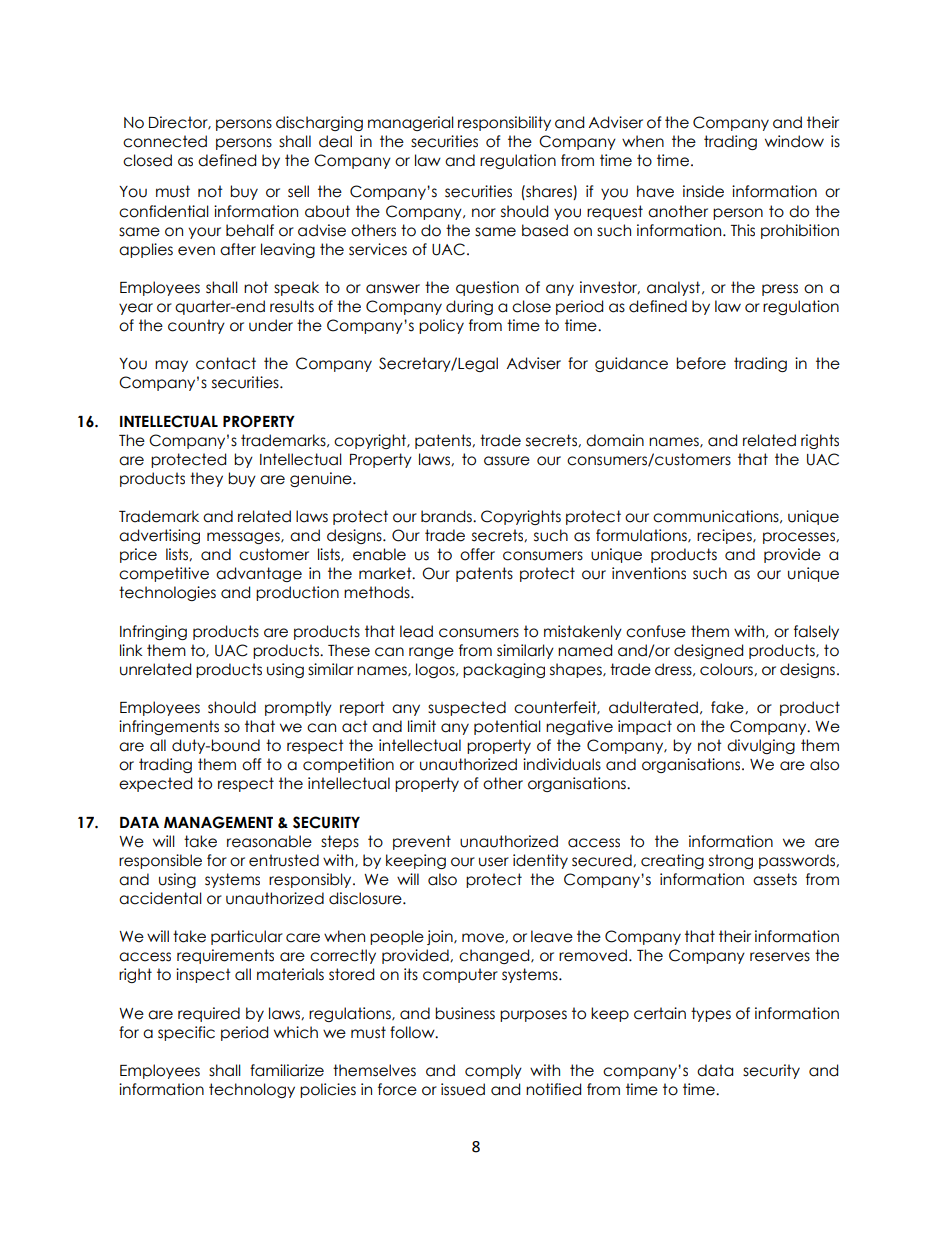 Image resolution: width=952 pixels, height=1233 pixels. What do you see at coordinates (701, 363) in the screenshot?
I see `before` at bounding box center [701, 363].
